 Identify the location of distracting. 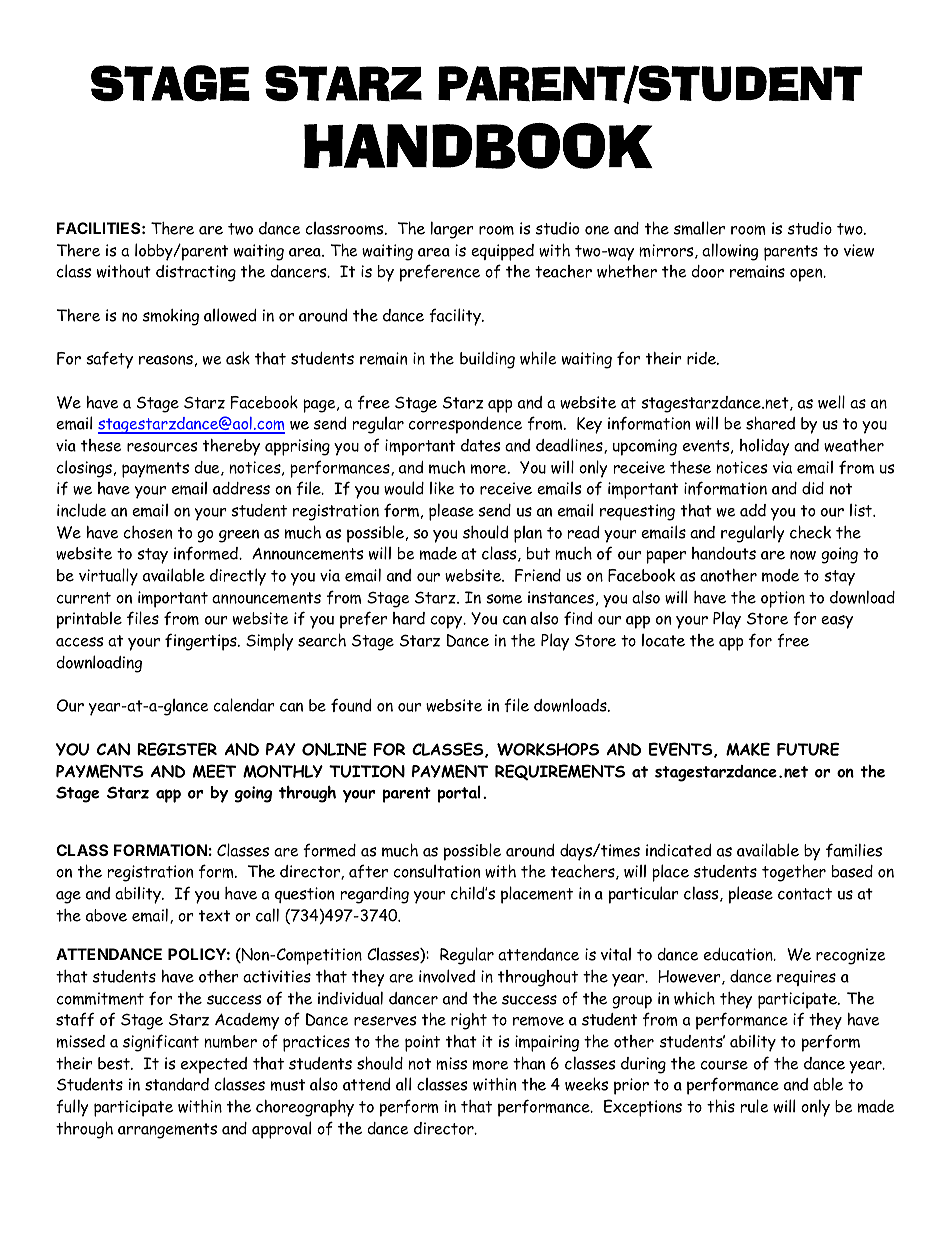
(196, 273).
